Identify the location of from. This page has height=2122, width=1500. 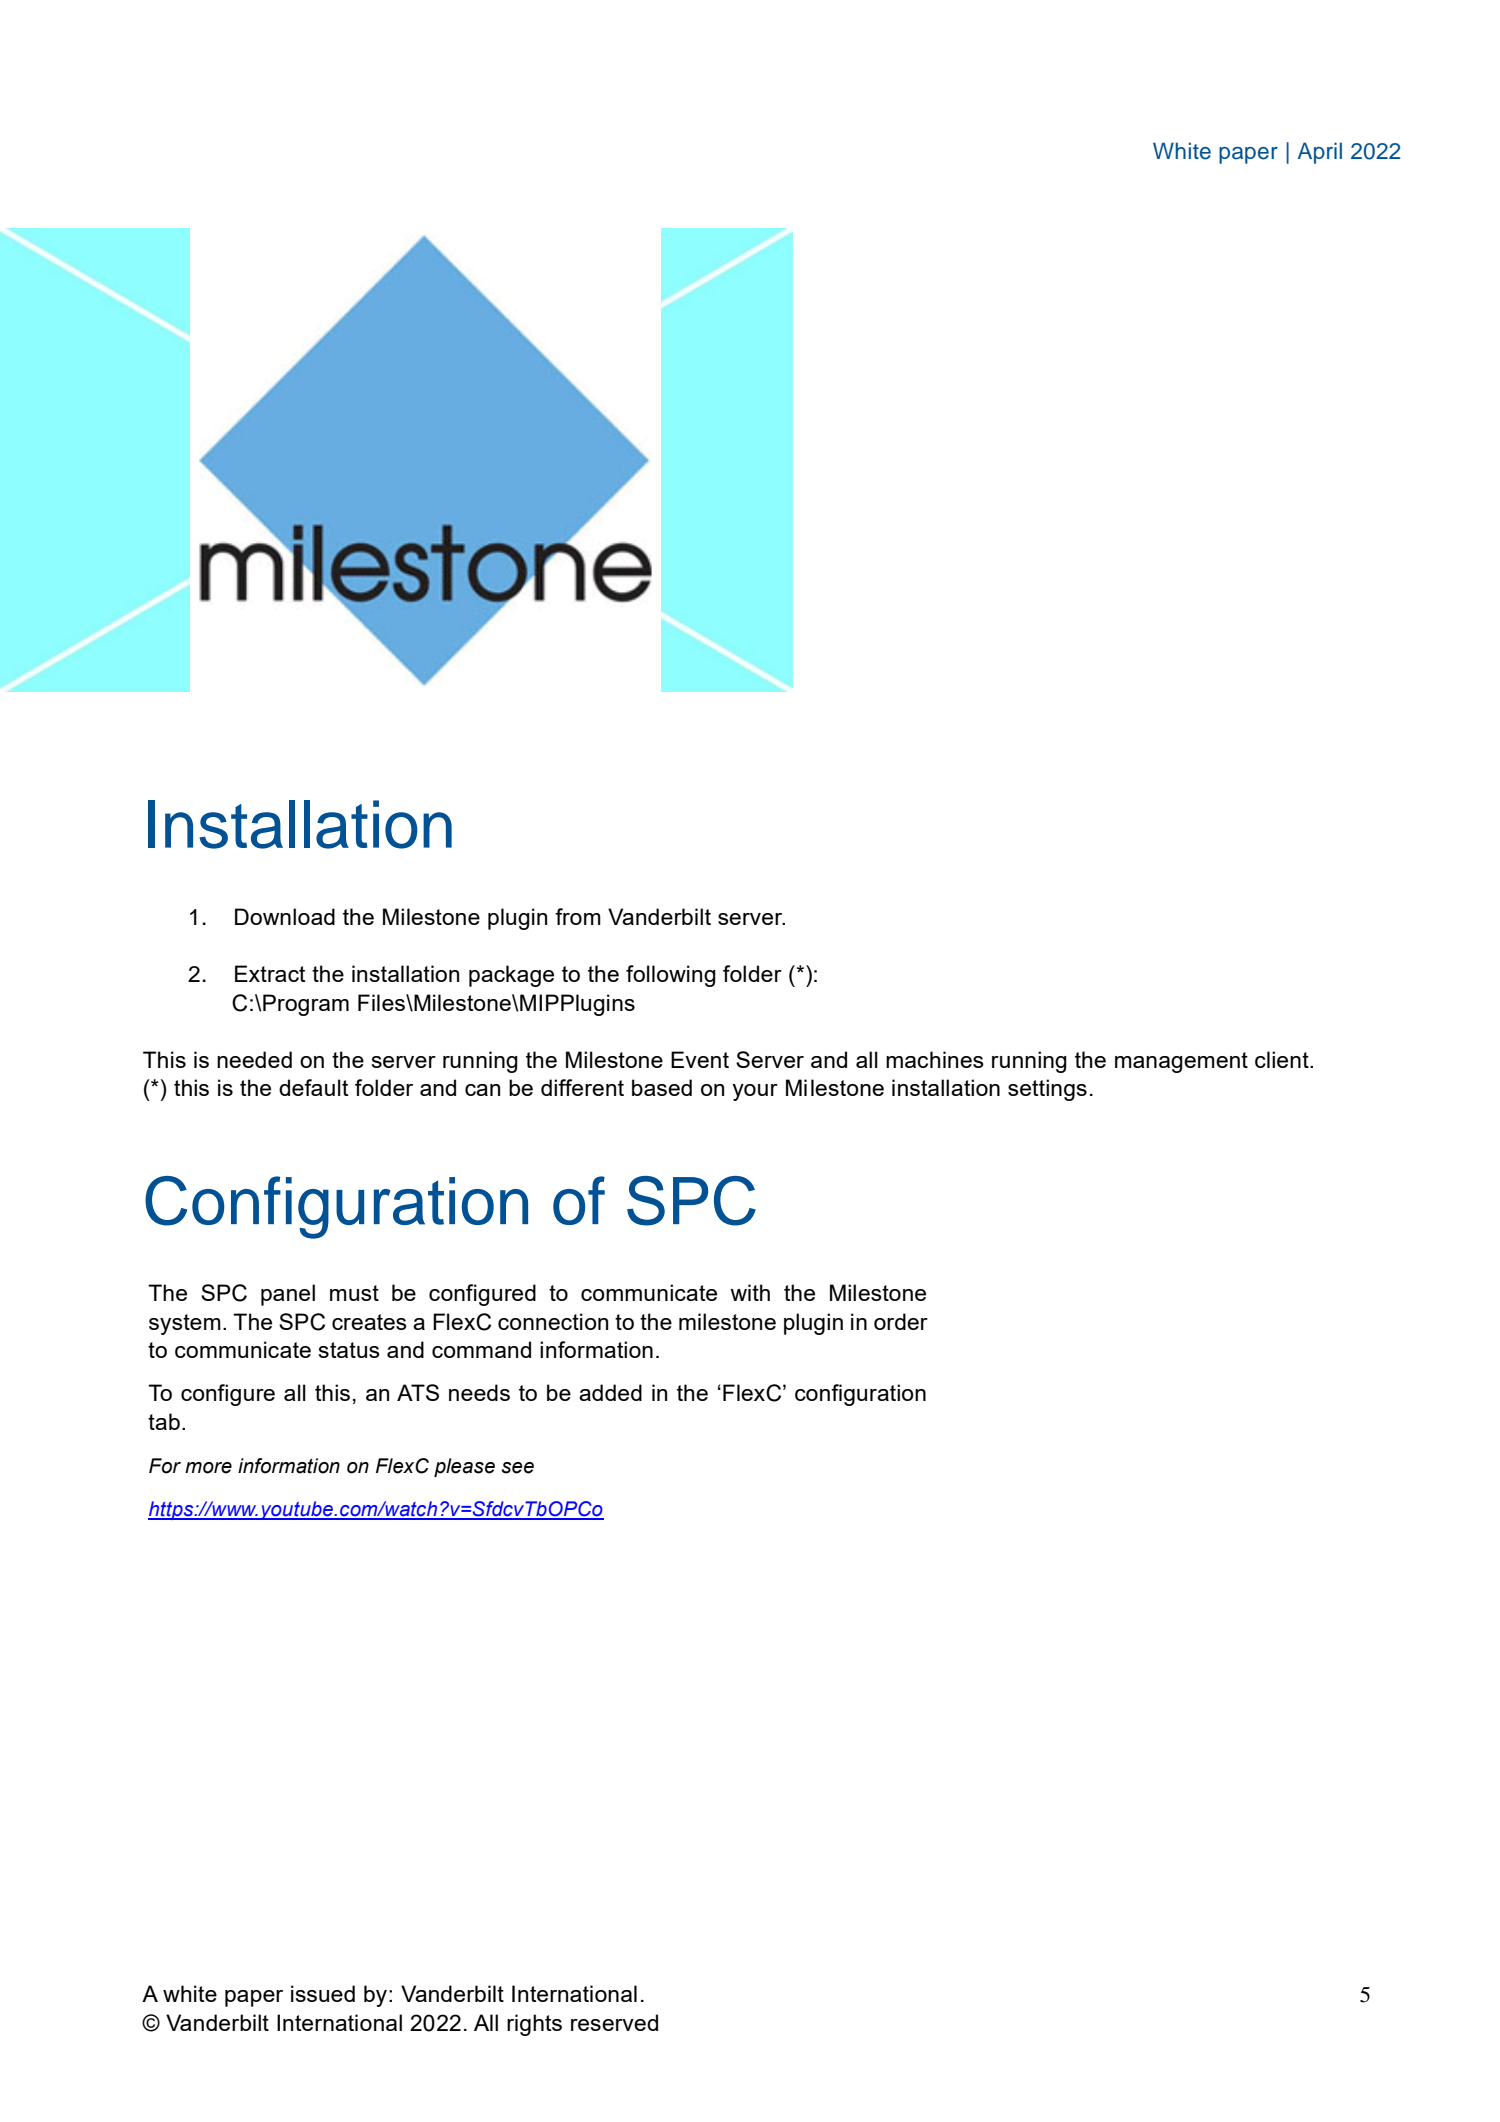
(578, 916).
